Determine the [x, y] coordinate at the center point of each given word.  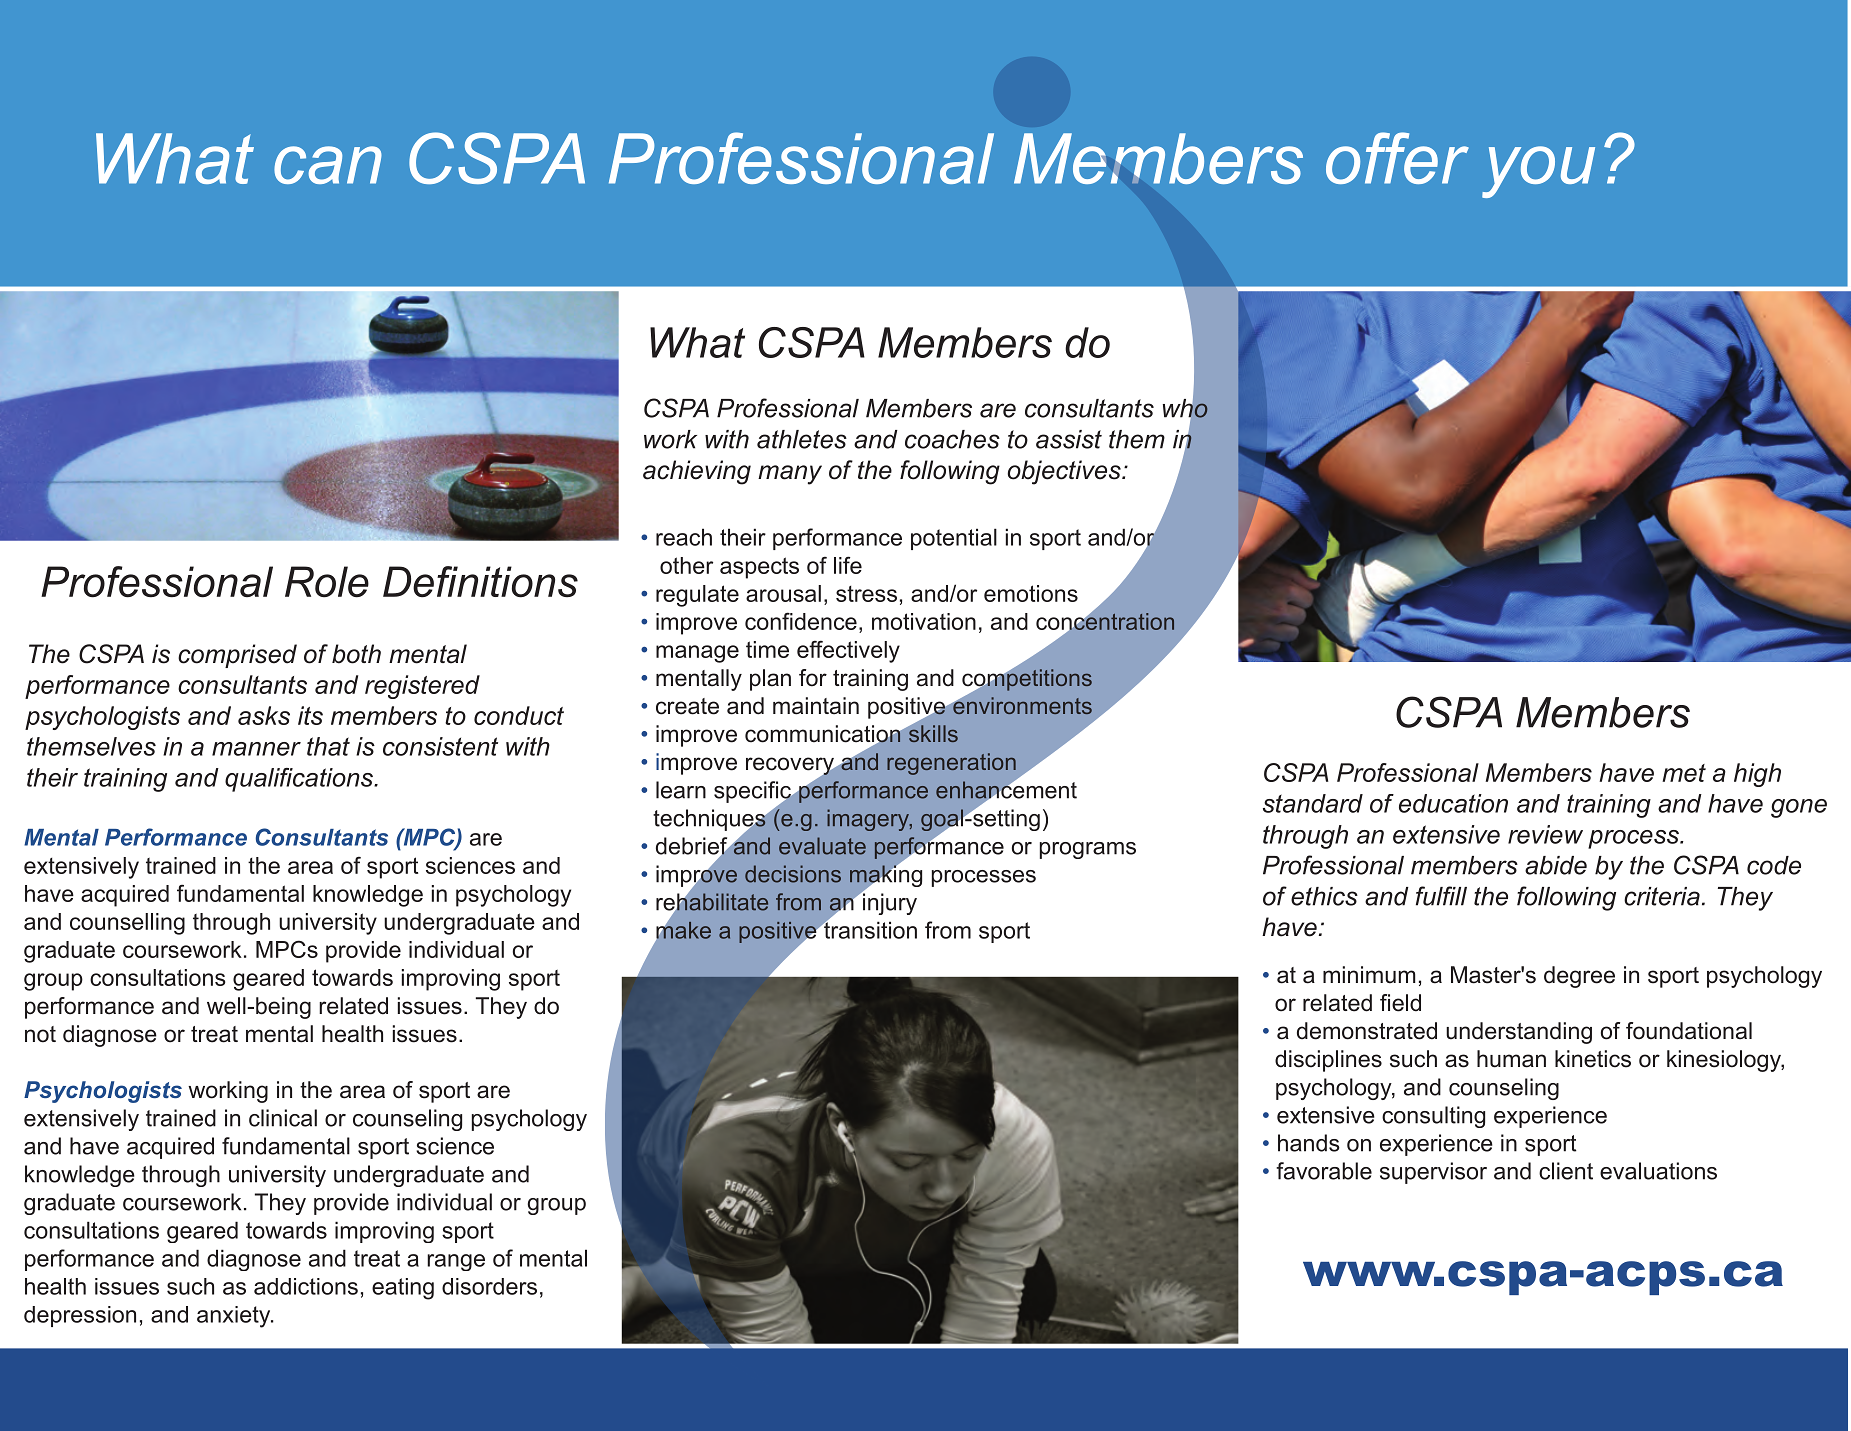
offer [1397, 158]
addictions [306, 1286]
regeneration [951, 764]
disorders [489, 1286]
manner [256, 749]
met [1684, 773]
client [1566, 1171]
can [328, 165]
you [1538, 172]
